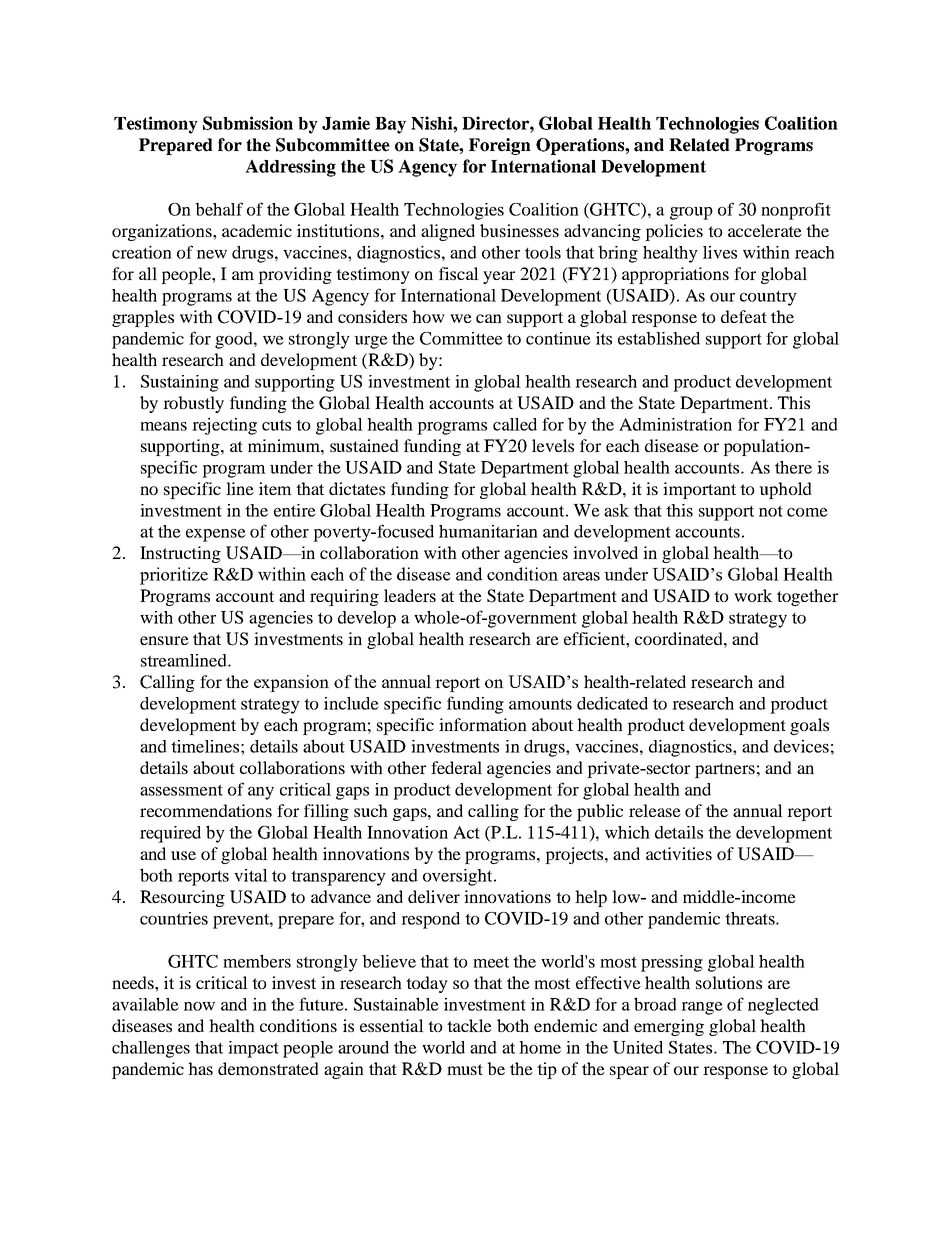 The width and height of the screenshot is (952, 1233). I want to click on prioritize, so click(174, 576).
